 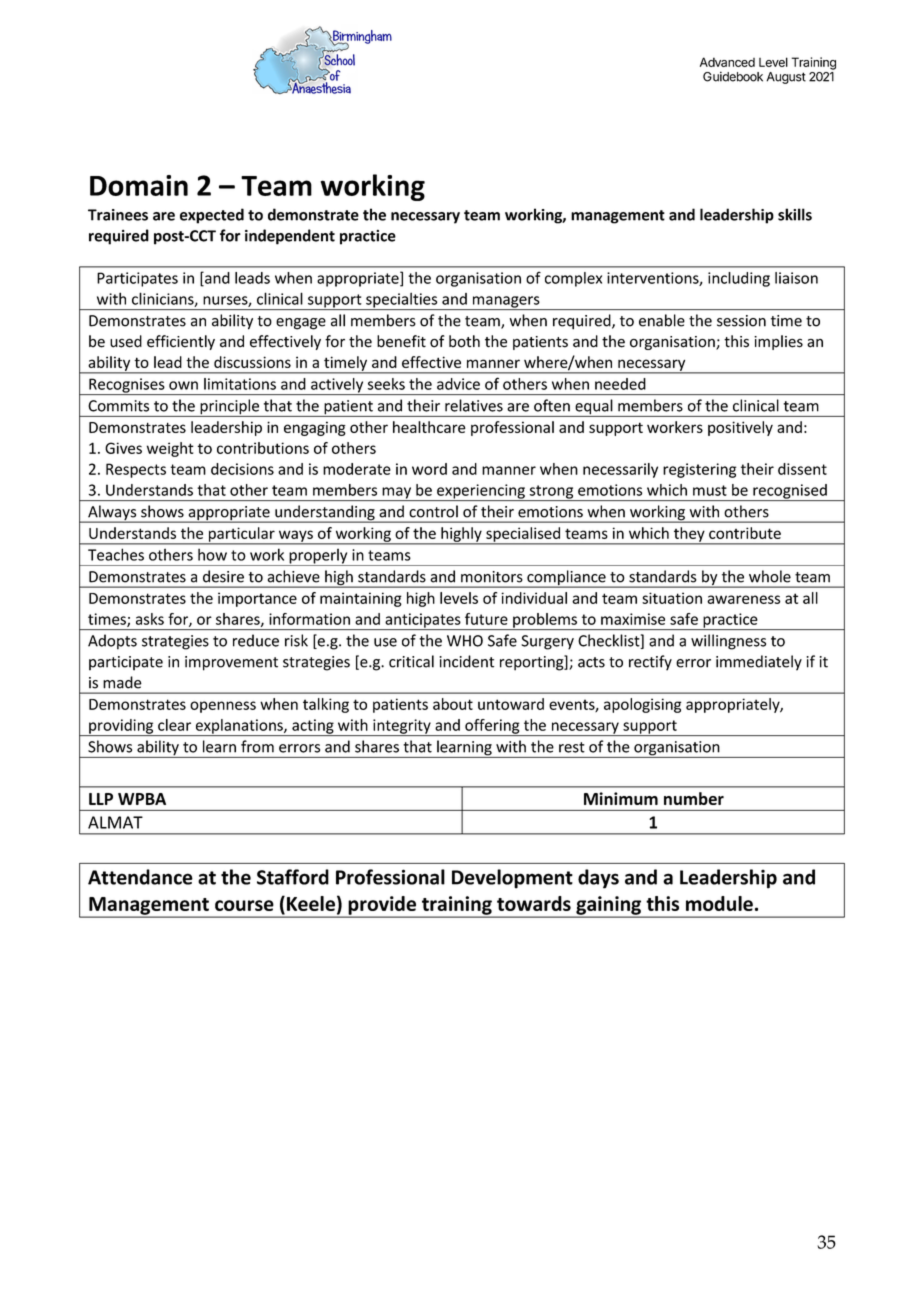 What do you see at coordinates (739, 279) in the screenshot?
I see `including` at bounding box center [739, 279].
